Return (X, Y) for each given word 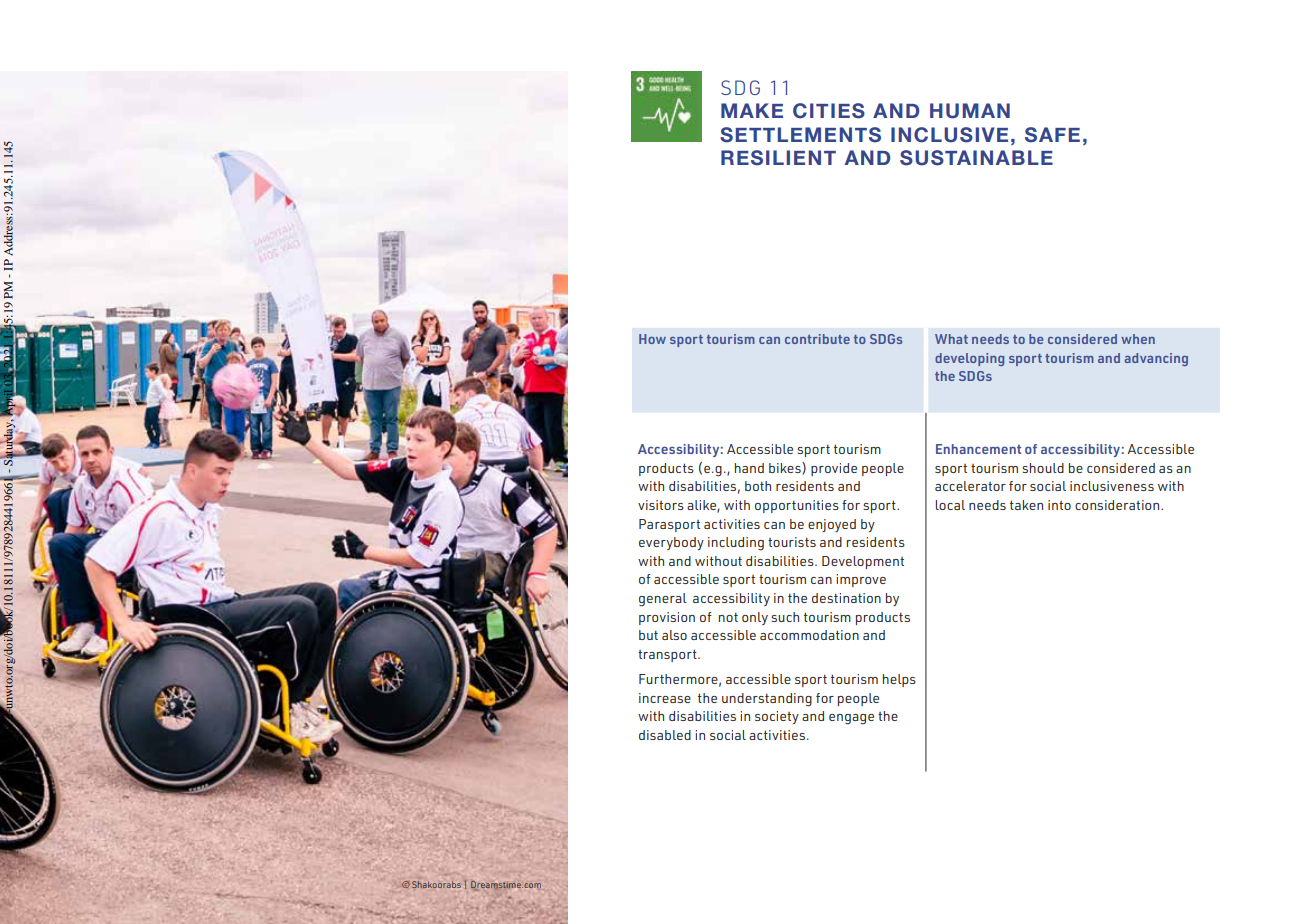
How (652, 339)
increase (665, 698)
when (1138, 339)
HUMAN (970, 111)
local (950, 505)
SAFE (1052, 135)
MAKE (752, 110)
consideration (1118, 505)
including (736, 544)
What (951, 339)
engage (851, 719)
